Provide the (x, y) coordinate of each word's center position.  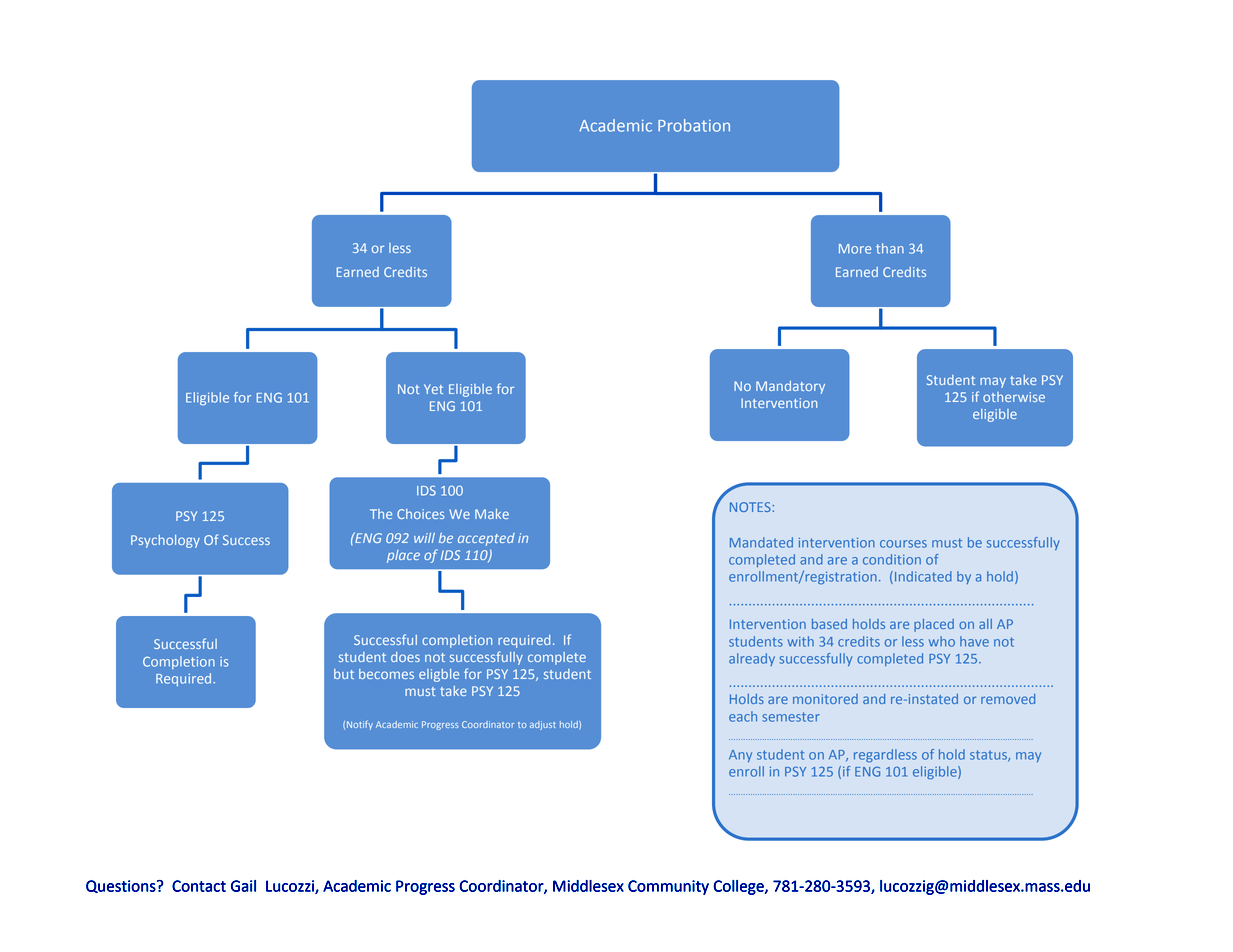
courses (903, 544)
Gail (243, 886)
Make (492, 514)
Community (668, 887)
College (739, 887)
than (890, 248)
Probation (694, 125)
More (855, 249)
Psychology (165, 541)
